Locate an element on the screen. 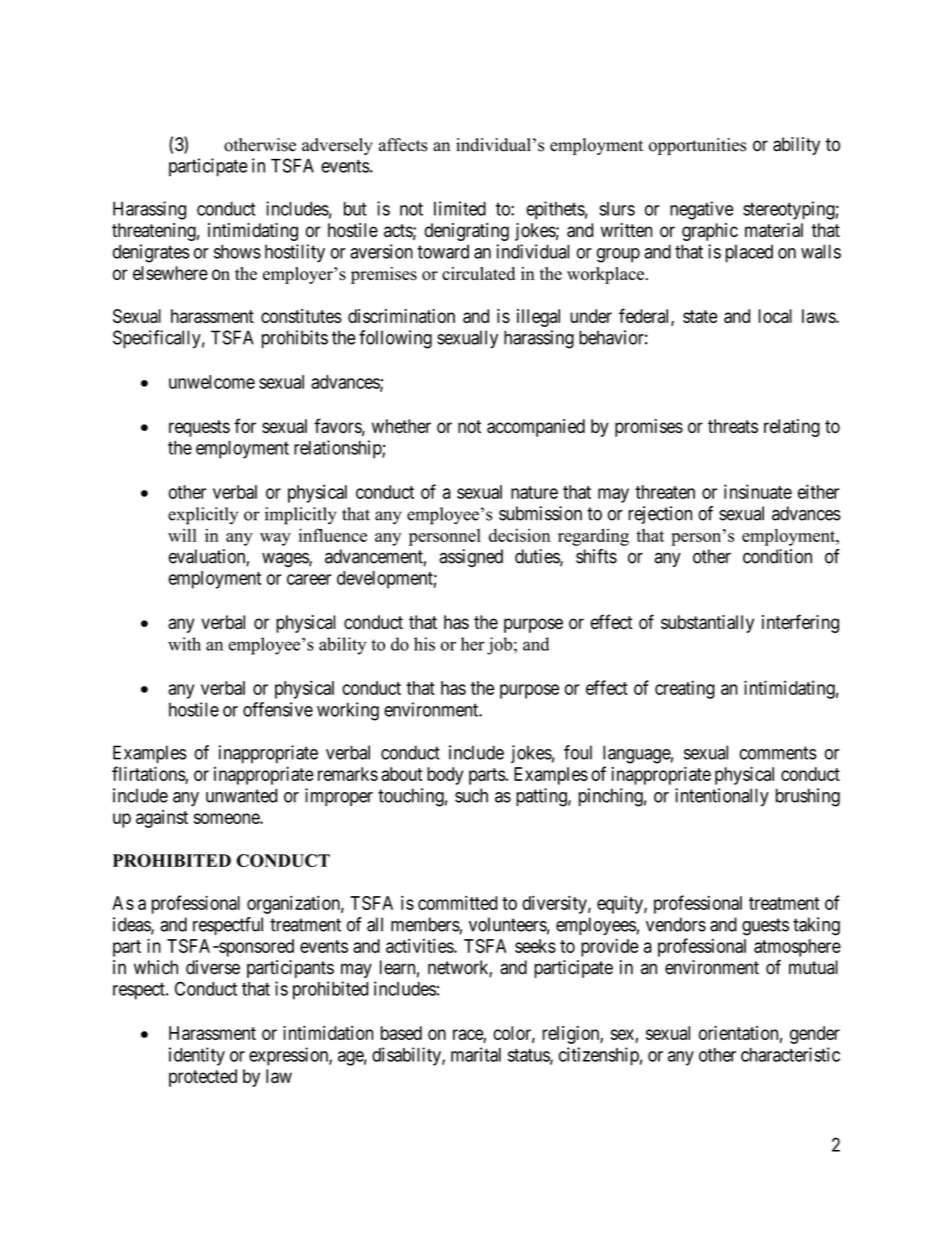  shows is located at coordinates (237, 251).
